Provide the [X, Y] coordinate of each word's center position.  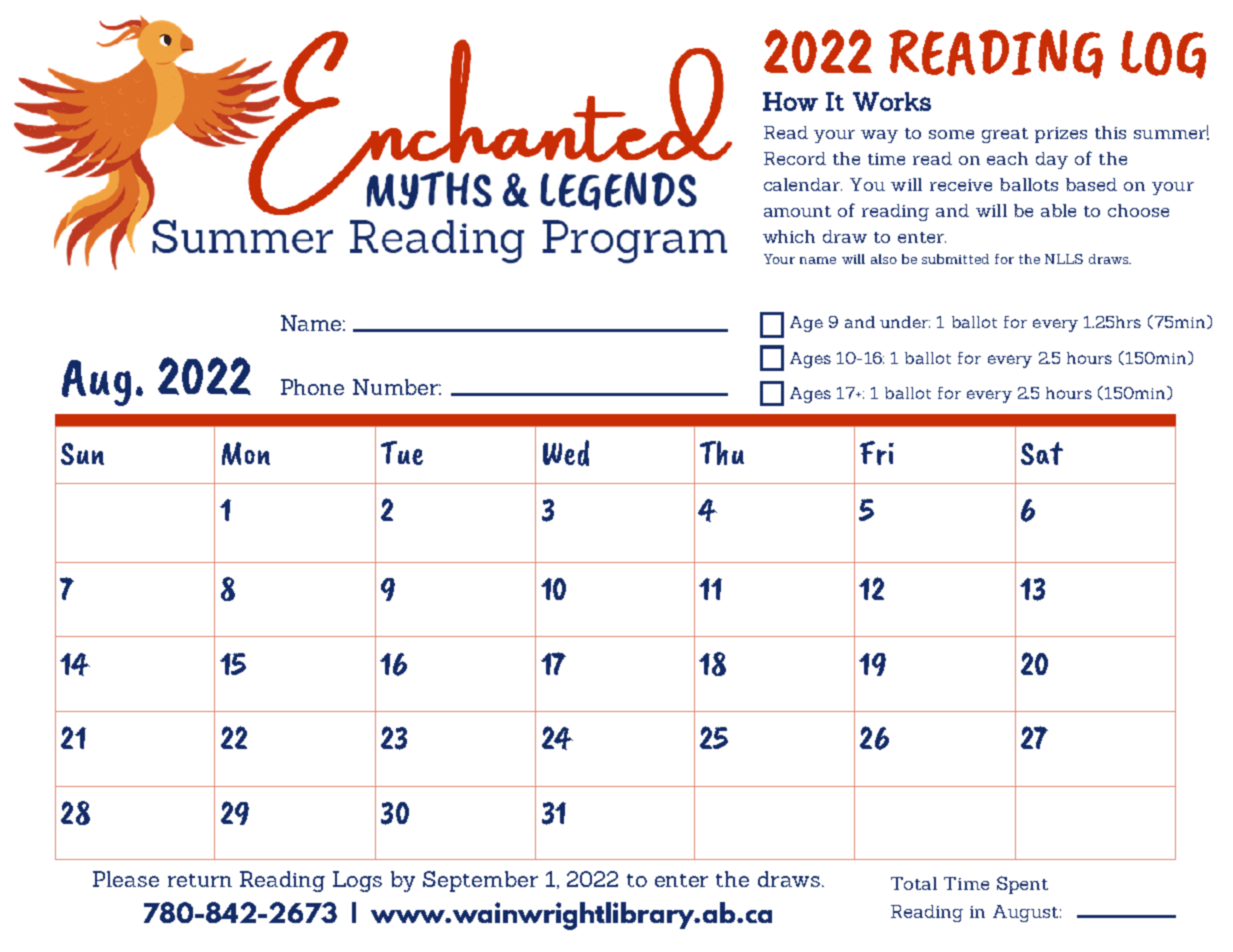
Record [795, 158]
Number [397, 387]
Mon [246, 453]
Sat [1042, 453]
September [480, 881]
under [905, 322]
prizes [1061, 135]
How [790, 101]
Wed [566, 453]
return [200, 880]
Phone [312, 387]
